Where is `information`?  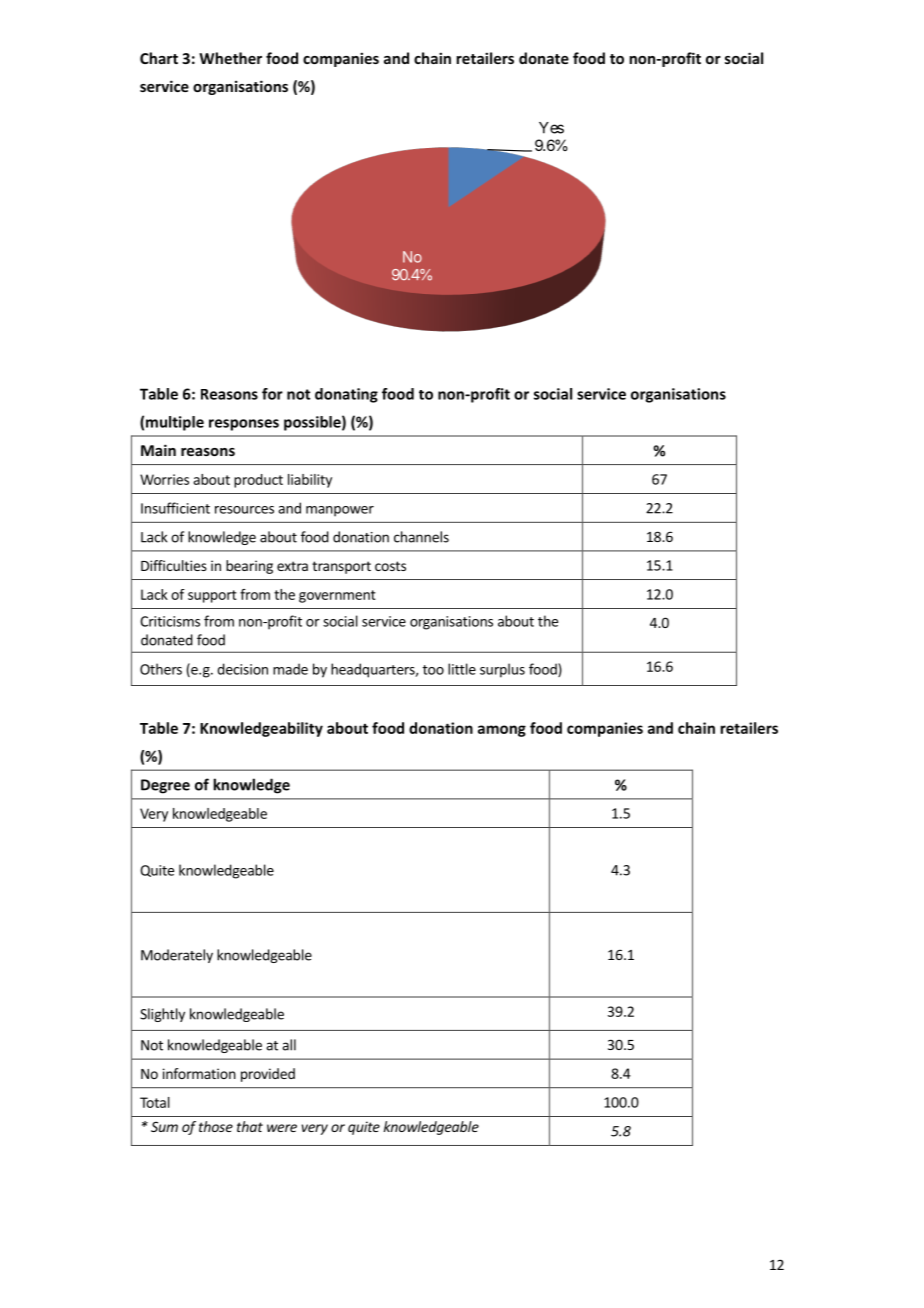
information is located at coordinates (199, 1073).
